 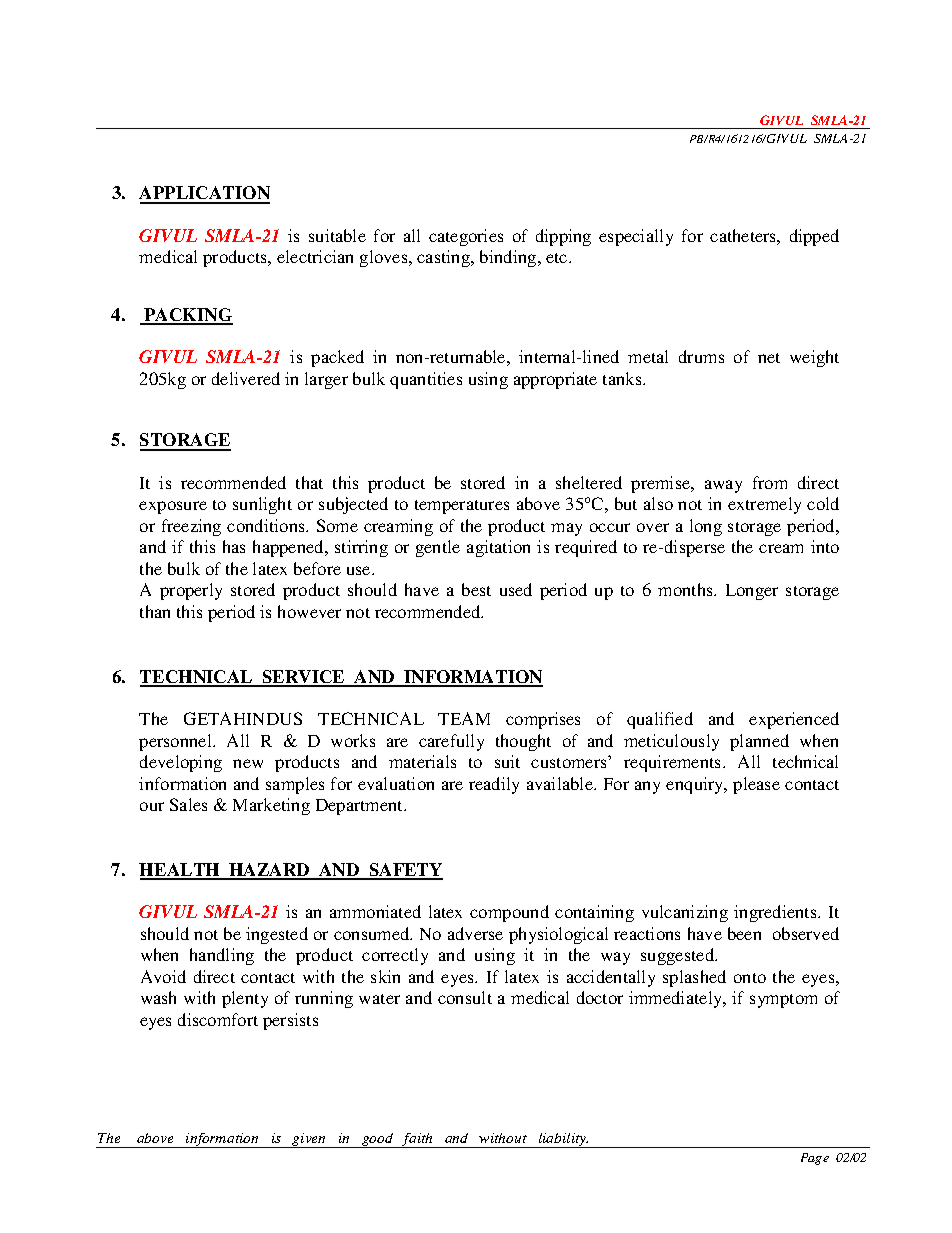 What do you see at coordinates (464, 718) in the screenshot?
I see `TEAM` at bounding box center [464, 718].
